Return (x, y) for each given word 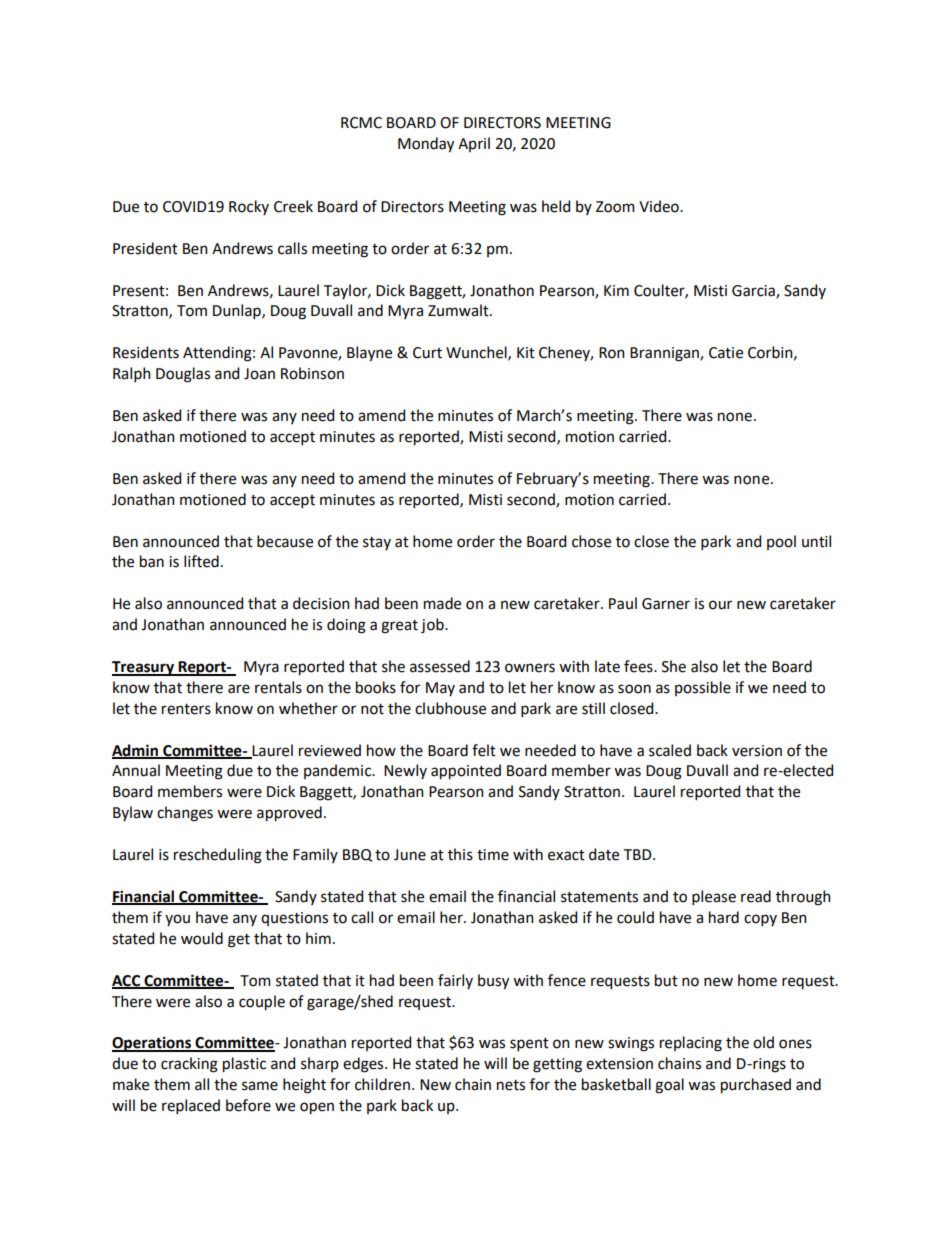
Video (660, 206)
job (433, 626)
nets (511, 1085)
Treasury (144, 668)
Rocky (249, 207)
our (720, 605)
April (474, 144)
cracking (189, 1065)
